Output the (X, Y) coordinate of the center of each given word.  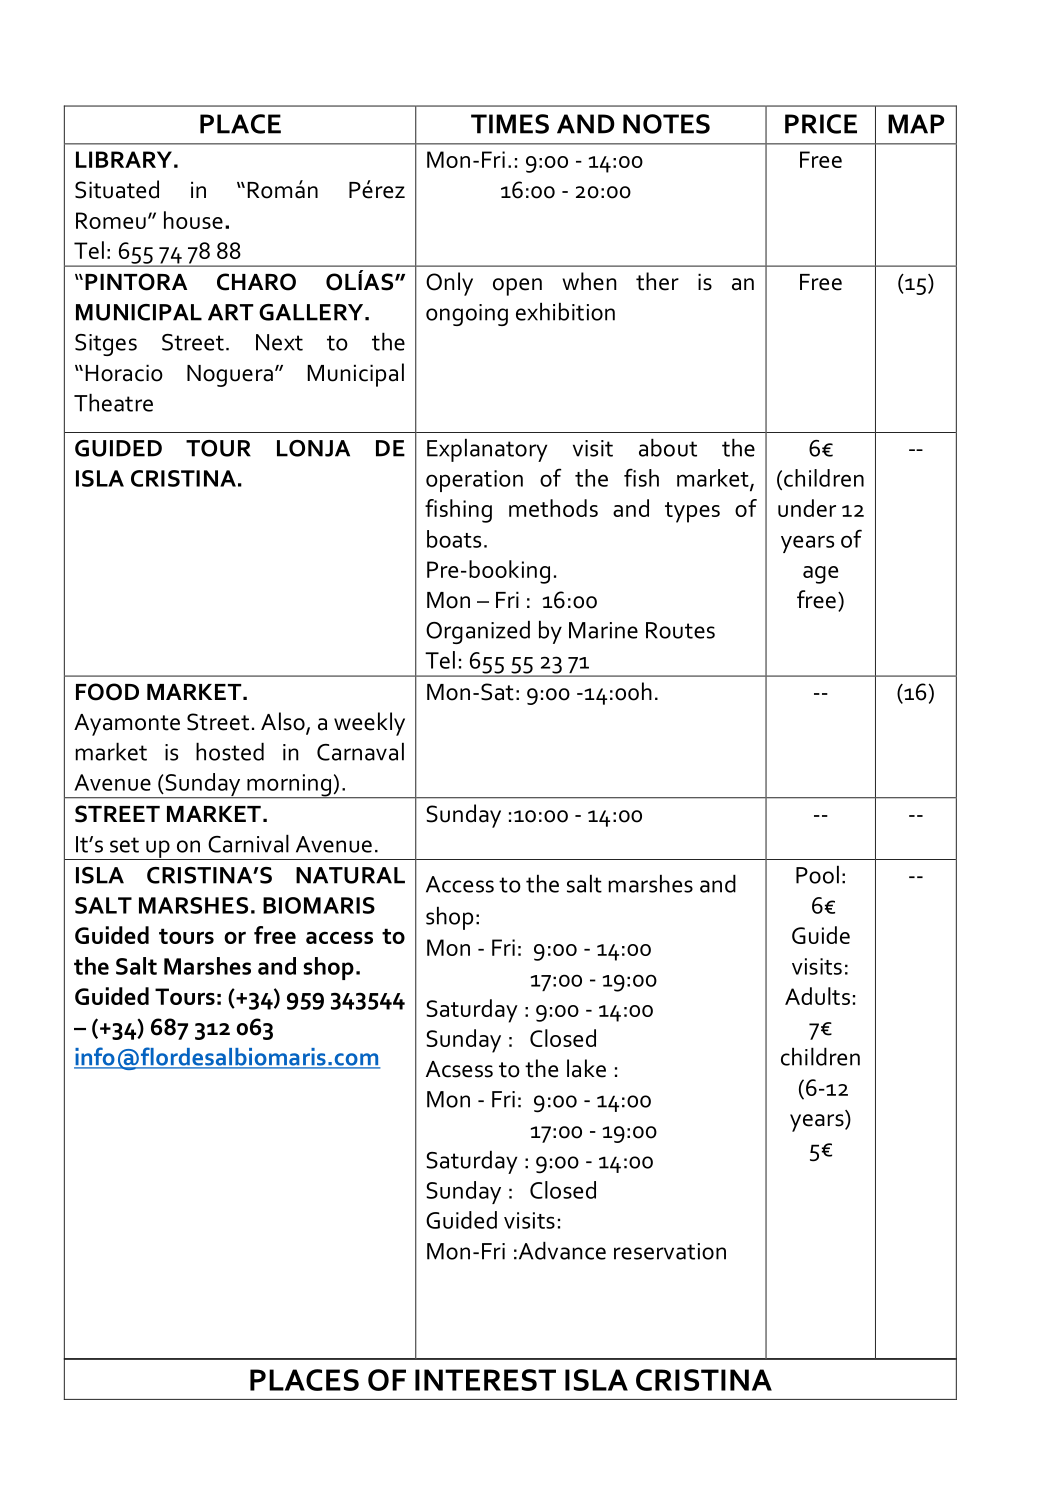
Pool (817, 874)
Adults (817, 996)
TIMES (510, 124)
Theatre (113, 402)
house (193, 220)
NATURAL (350, 875)
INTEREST (485, 1380)
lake (586, 1068)
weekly (369, 724)
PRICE (821, 124)
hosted (230, 751)
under (807, 508)
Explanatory (487, 450)
